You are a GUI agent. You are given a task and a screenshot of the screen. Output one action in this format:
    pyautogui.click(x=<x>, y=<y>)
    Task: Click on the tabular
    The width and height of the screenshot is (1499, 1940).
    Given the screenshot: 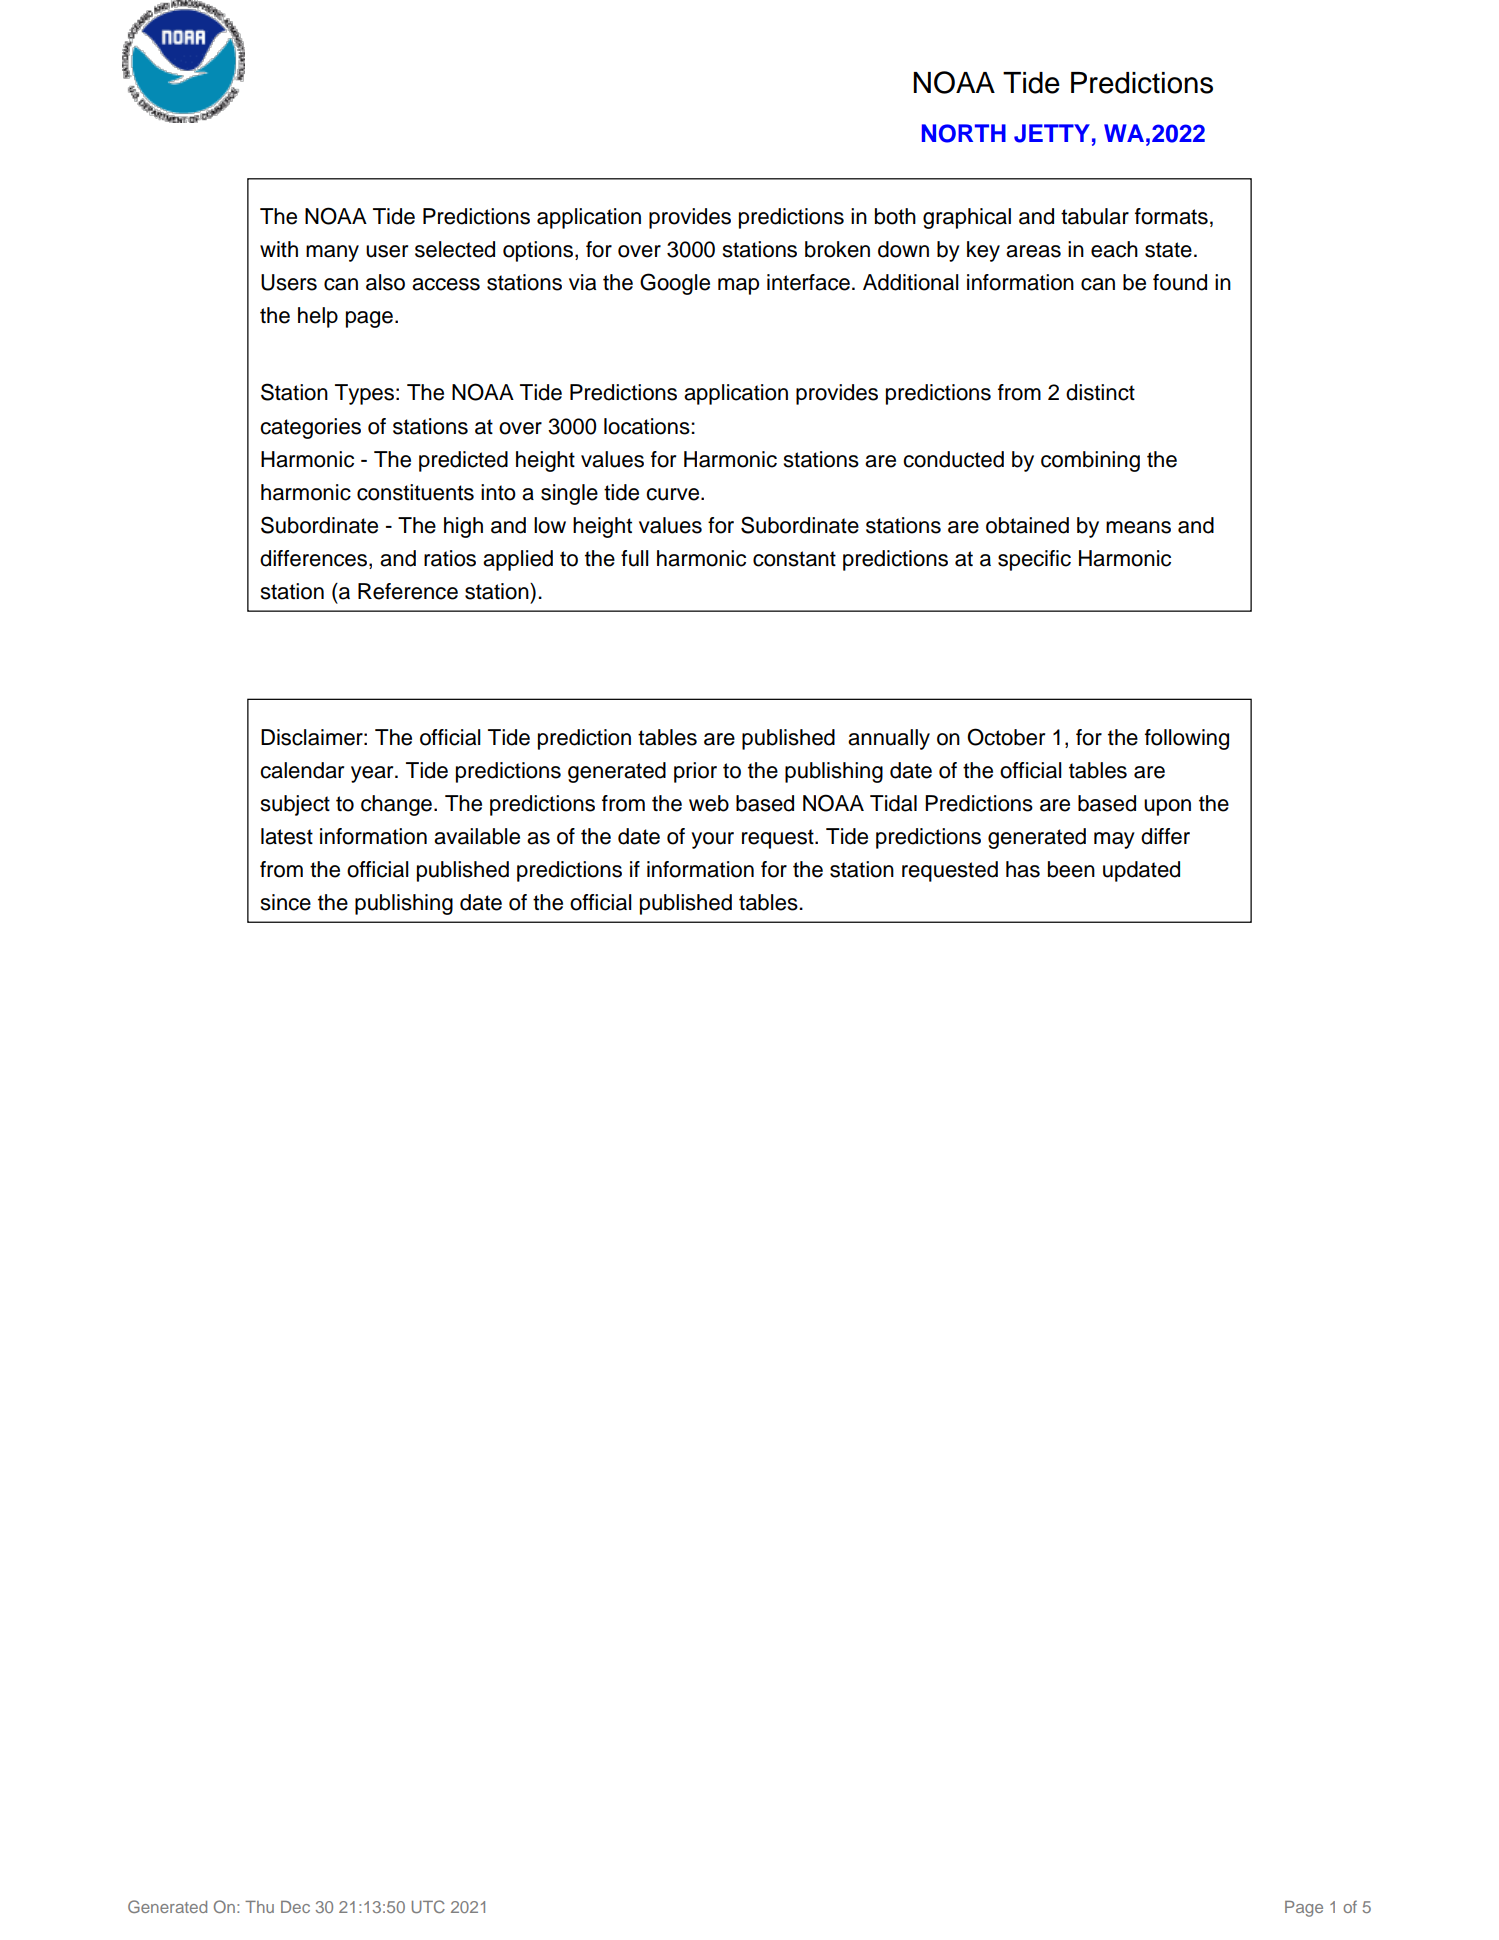 What is the action you would take?
    pyautogui.click(x=1095, y=216)
